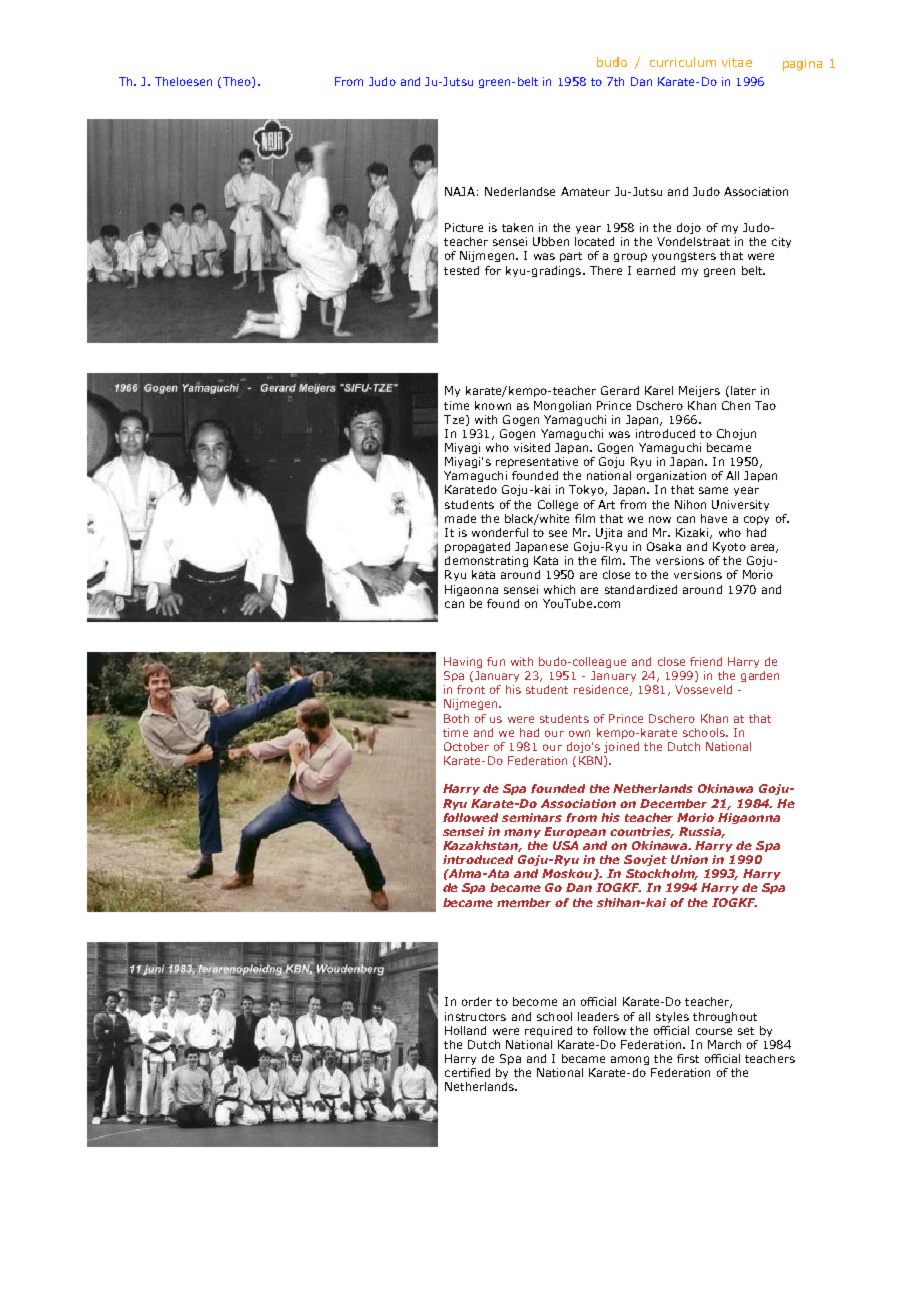  What do you see at coordinates (736, 405) in the screenshot?
I see `Chen` at bounding box center [736, 405].
